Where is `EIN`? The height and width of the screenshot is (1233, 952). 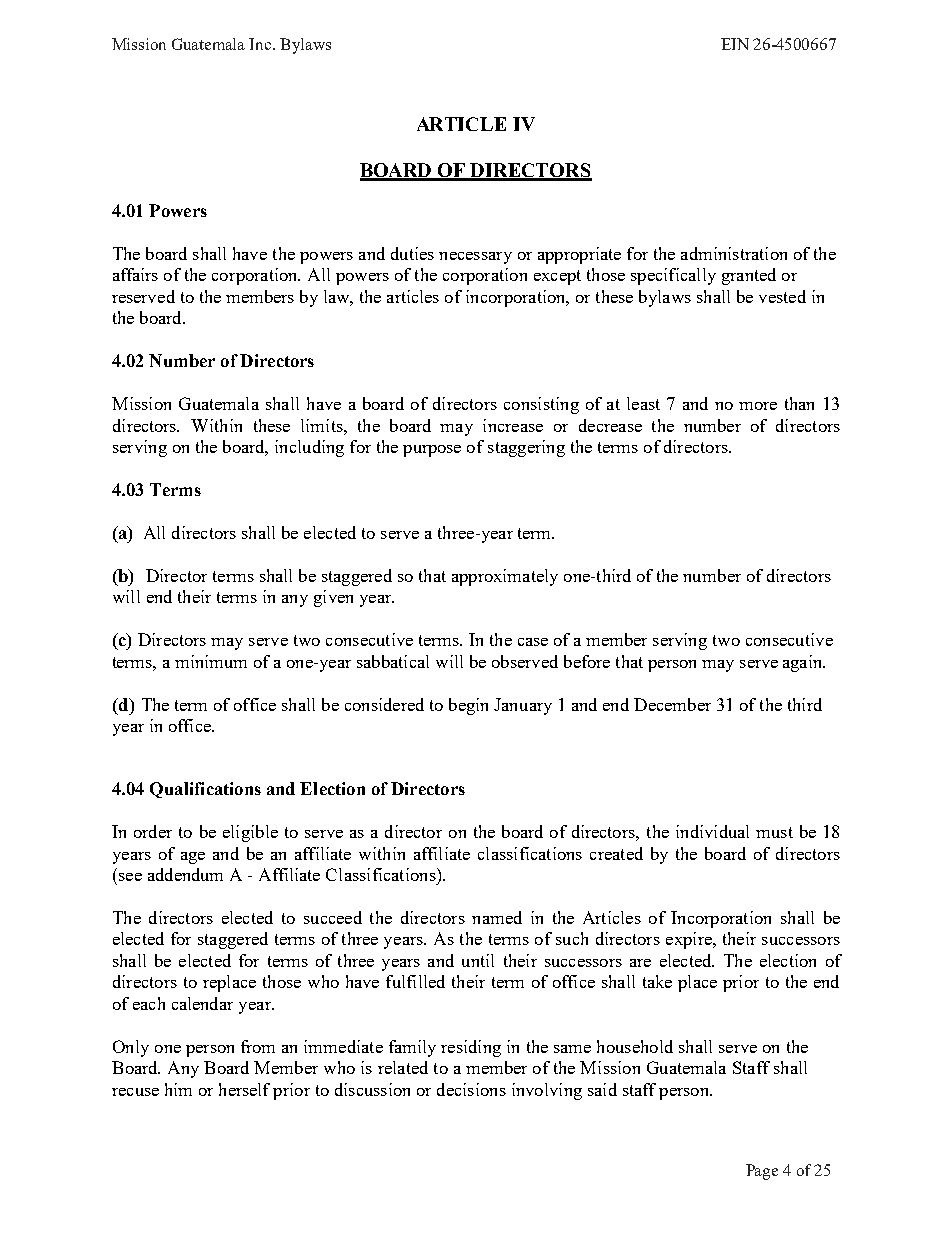
EIN is located at coordinates (735, 44).
